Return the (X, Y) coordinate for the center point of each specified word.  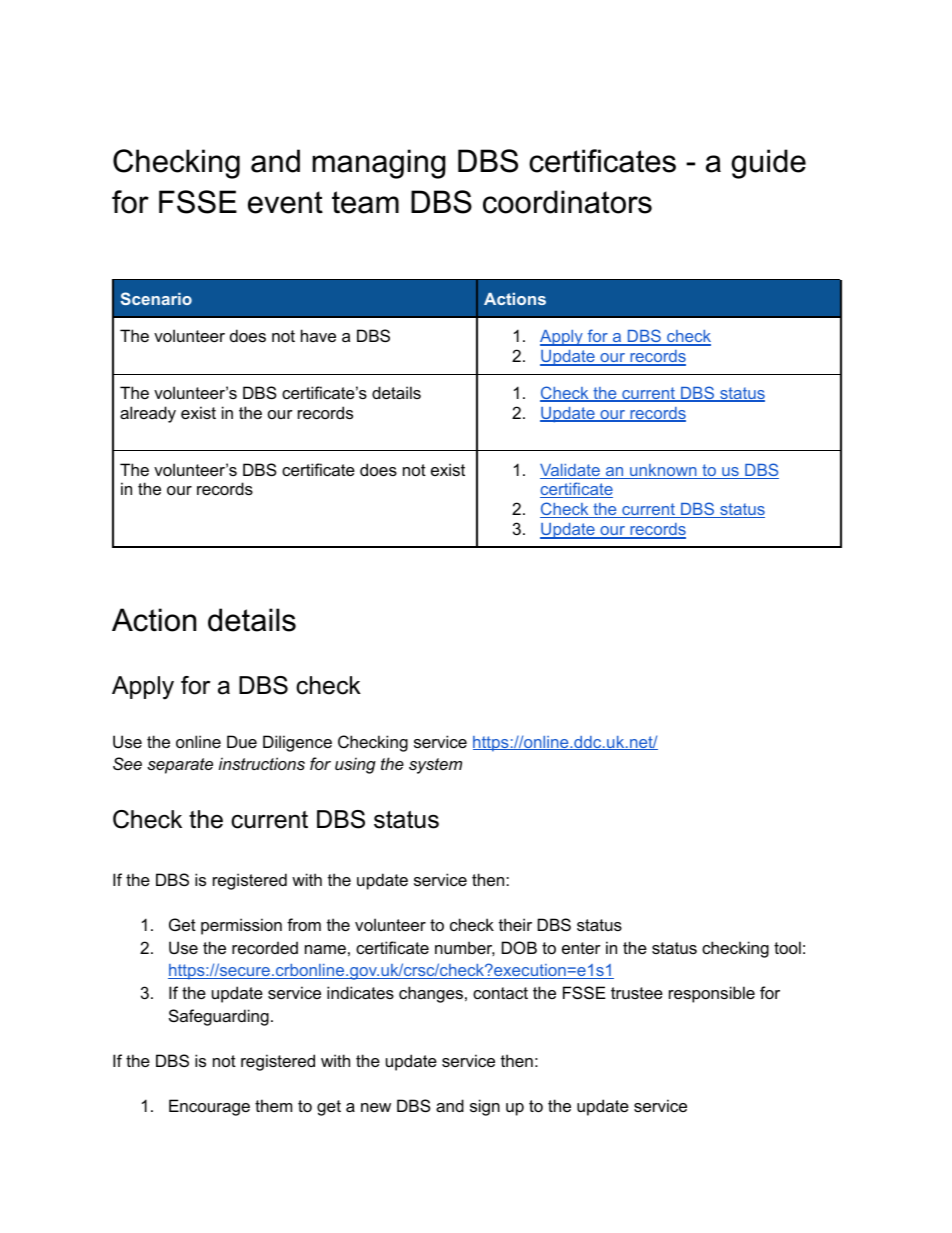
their (515, 924)
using (355, 765)
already (148, 414)
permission (241, 926)
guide (768, 164)
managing (379, 164)
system (435, 766)
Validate (571, 471)
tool (787, 947)
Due (242, 741)
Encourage (209, 1107)
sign (485, 1107)
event (285, 202)
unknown (663, 471)
